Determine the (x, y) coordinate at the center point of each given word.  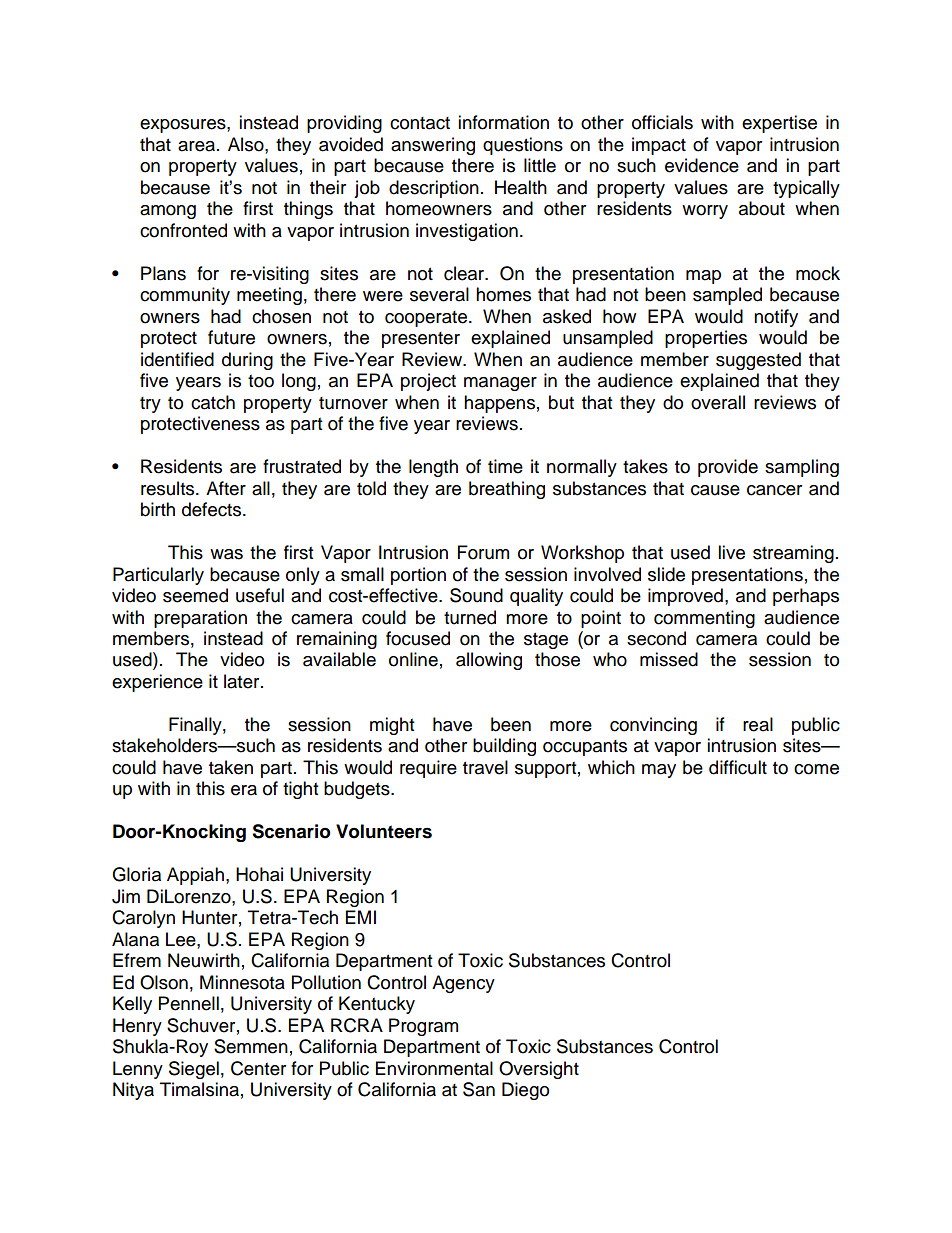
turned (470, 617)
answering (433, 146)
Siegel (194, 1070)
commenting (704, 619)
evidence (702, 165)
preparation (200, 619)
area (198, 146)
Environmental (434, 1068)
